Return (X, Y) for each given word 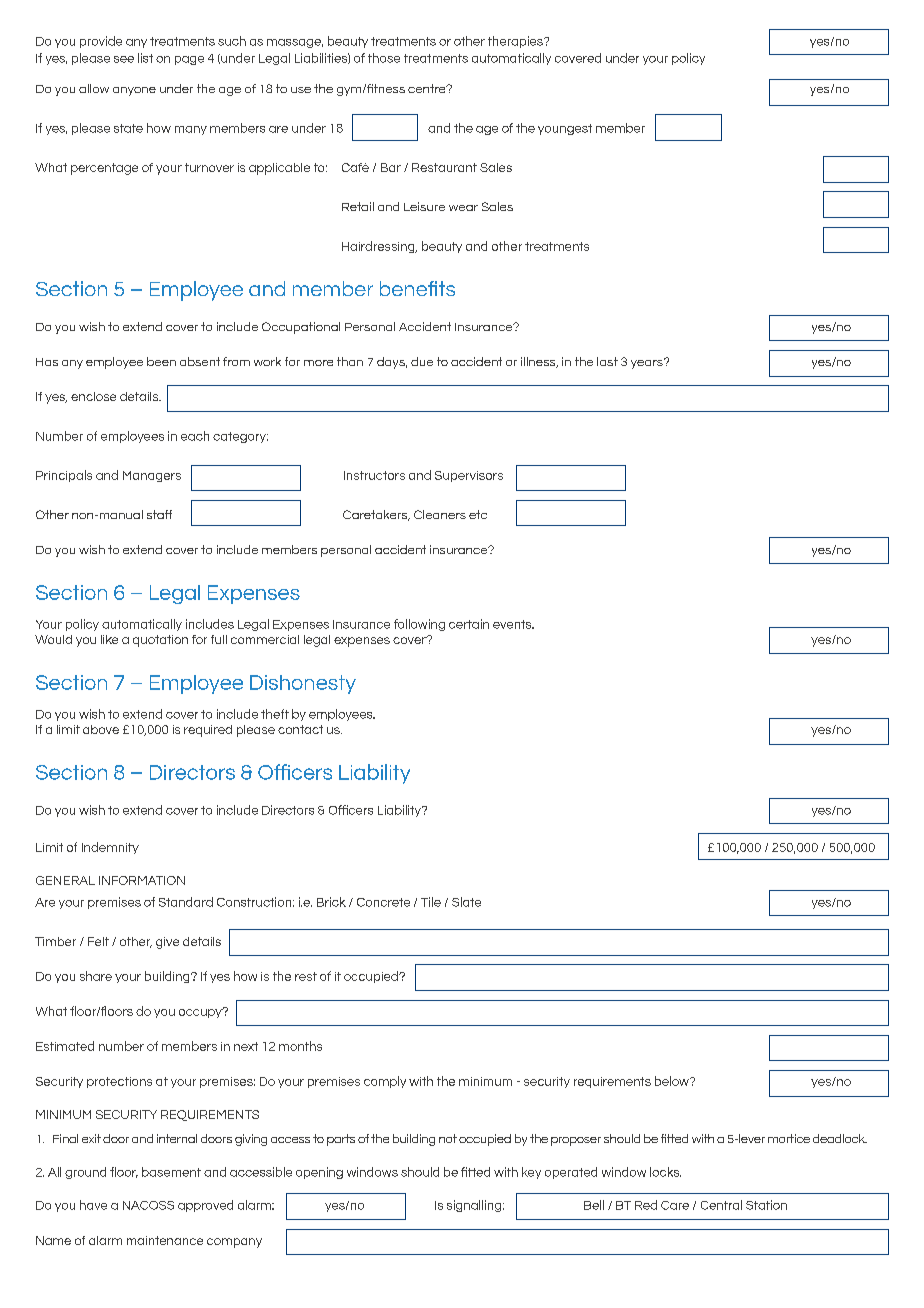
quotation (160, 641)
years (648, 363)
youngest (565, 129)
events (513, 624)
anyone (134, 91)
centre (428, 88)
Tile (431, 902)
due (422, 361)
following (419, 625)
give (167, 943)
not (448, 1138)
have (93, 1205)
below (673, 1081)
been (161, 361)
